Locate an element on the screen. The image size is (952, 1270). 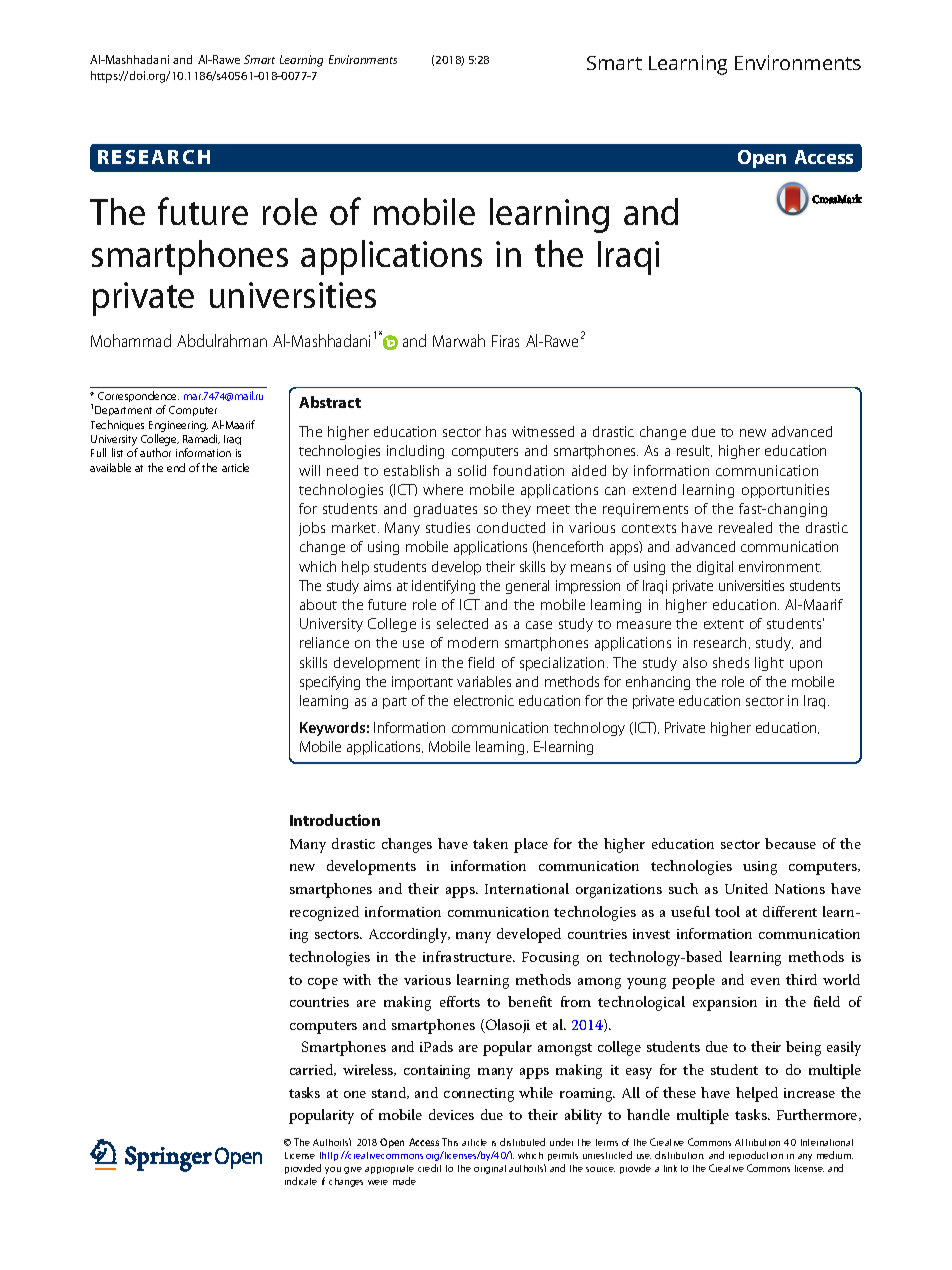
indicate is located at coordinates (301, 1181).
